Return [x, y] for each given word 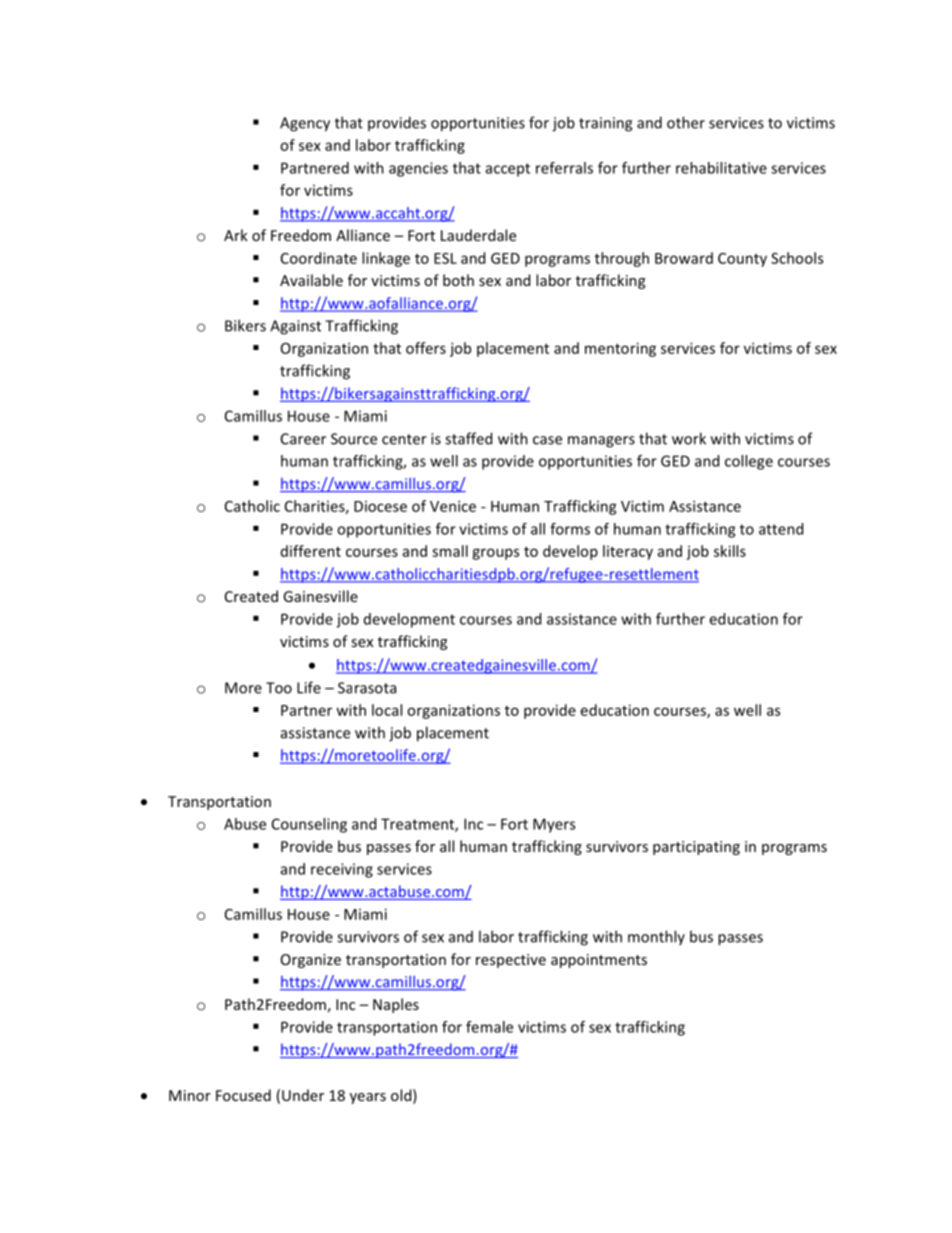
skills [730, 551]
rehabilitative [721, 168]
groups [495, 554]
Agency [305, 124]
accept [508, 170]
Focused [243, 1095]
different [311, 551]
